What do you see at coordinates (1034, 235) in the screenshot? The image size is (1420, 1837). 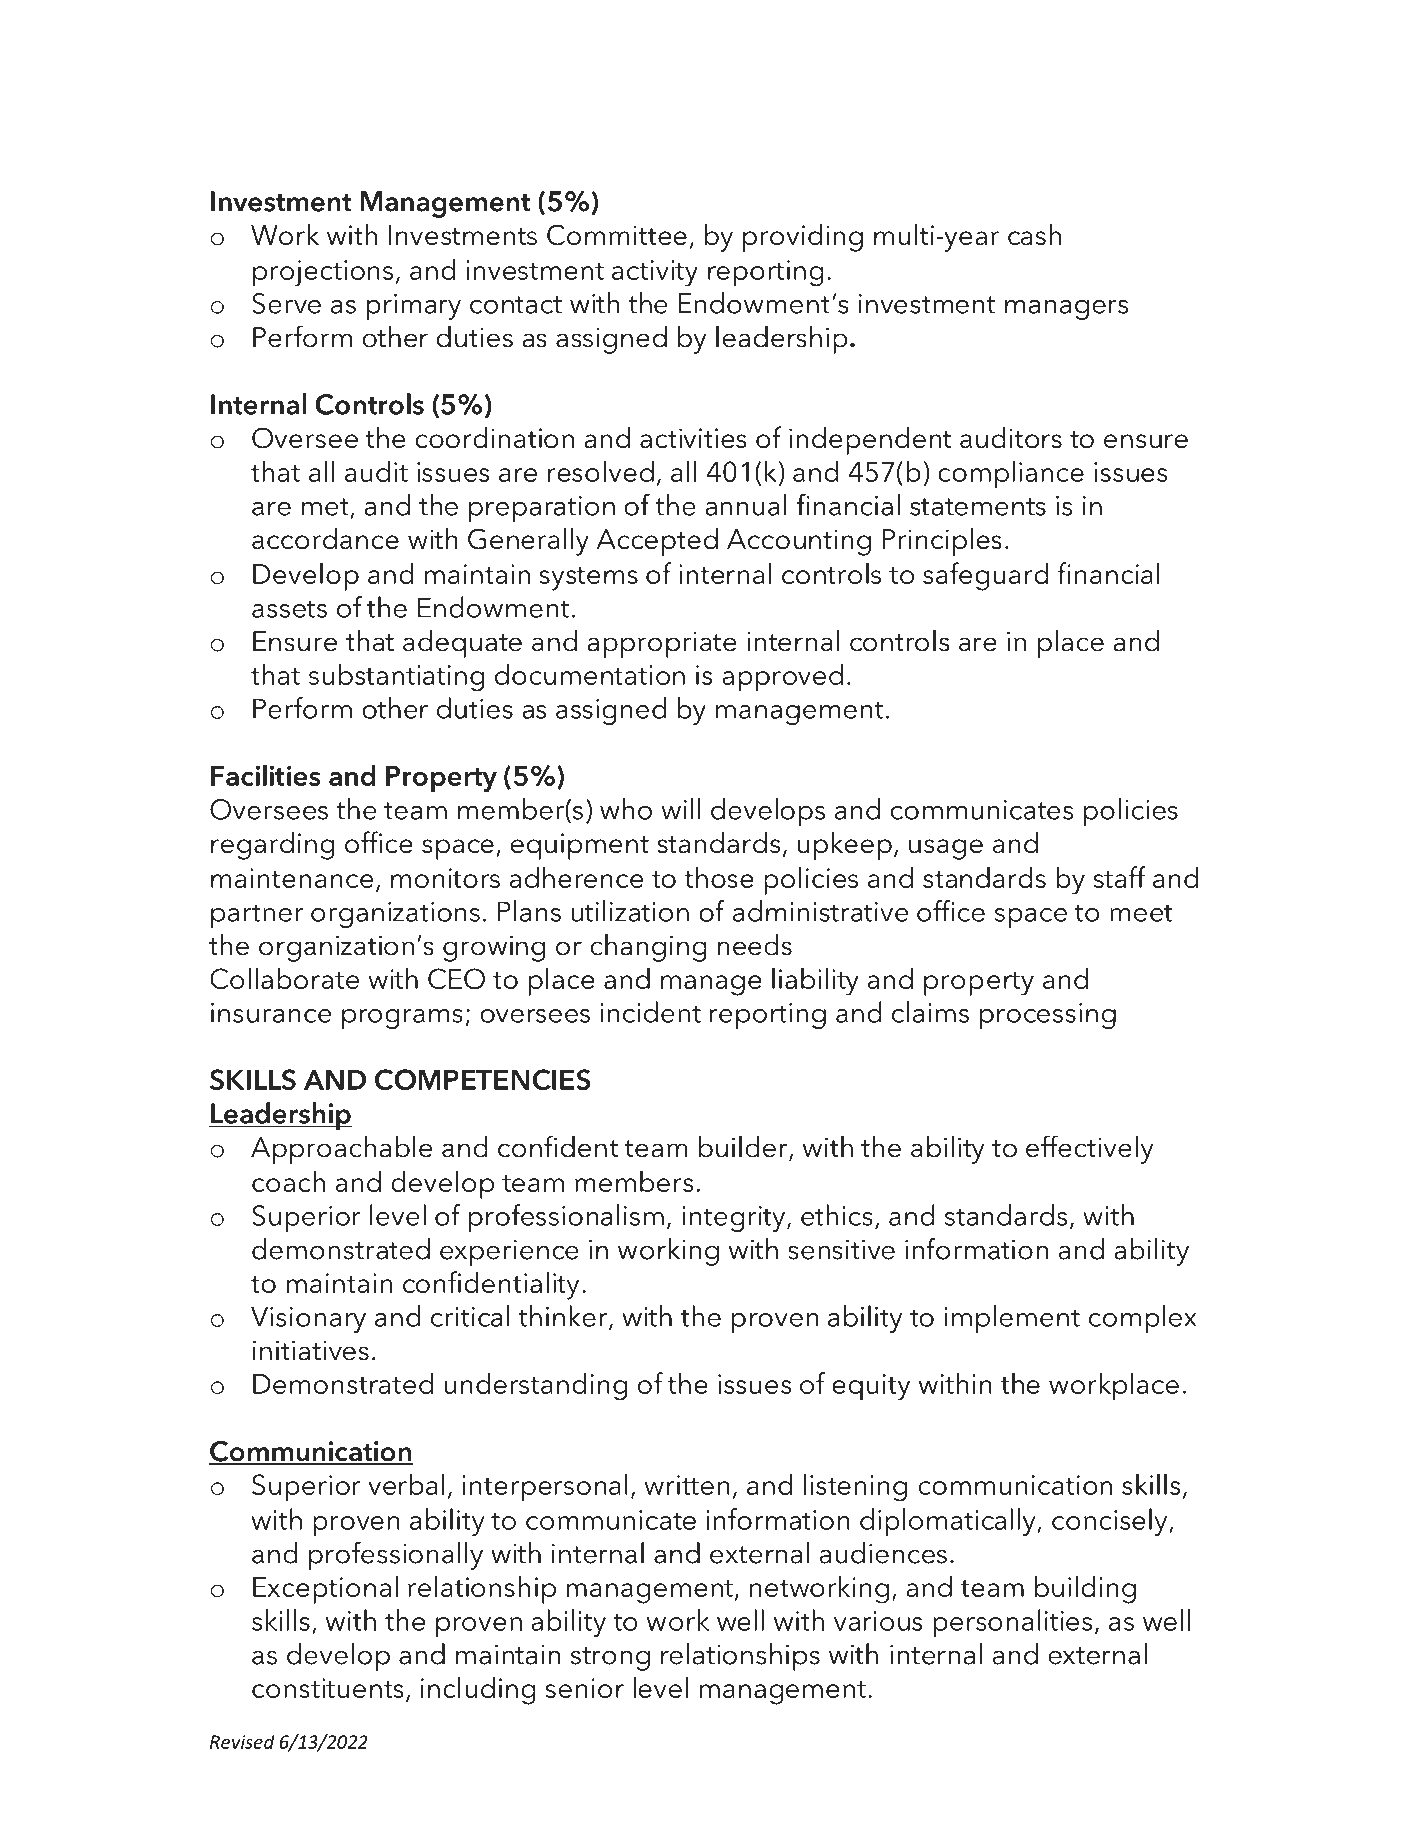 I see `cash` at bounding box center [1034, 235].
